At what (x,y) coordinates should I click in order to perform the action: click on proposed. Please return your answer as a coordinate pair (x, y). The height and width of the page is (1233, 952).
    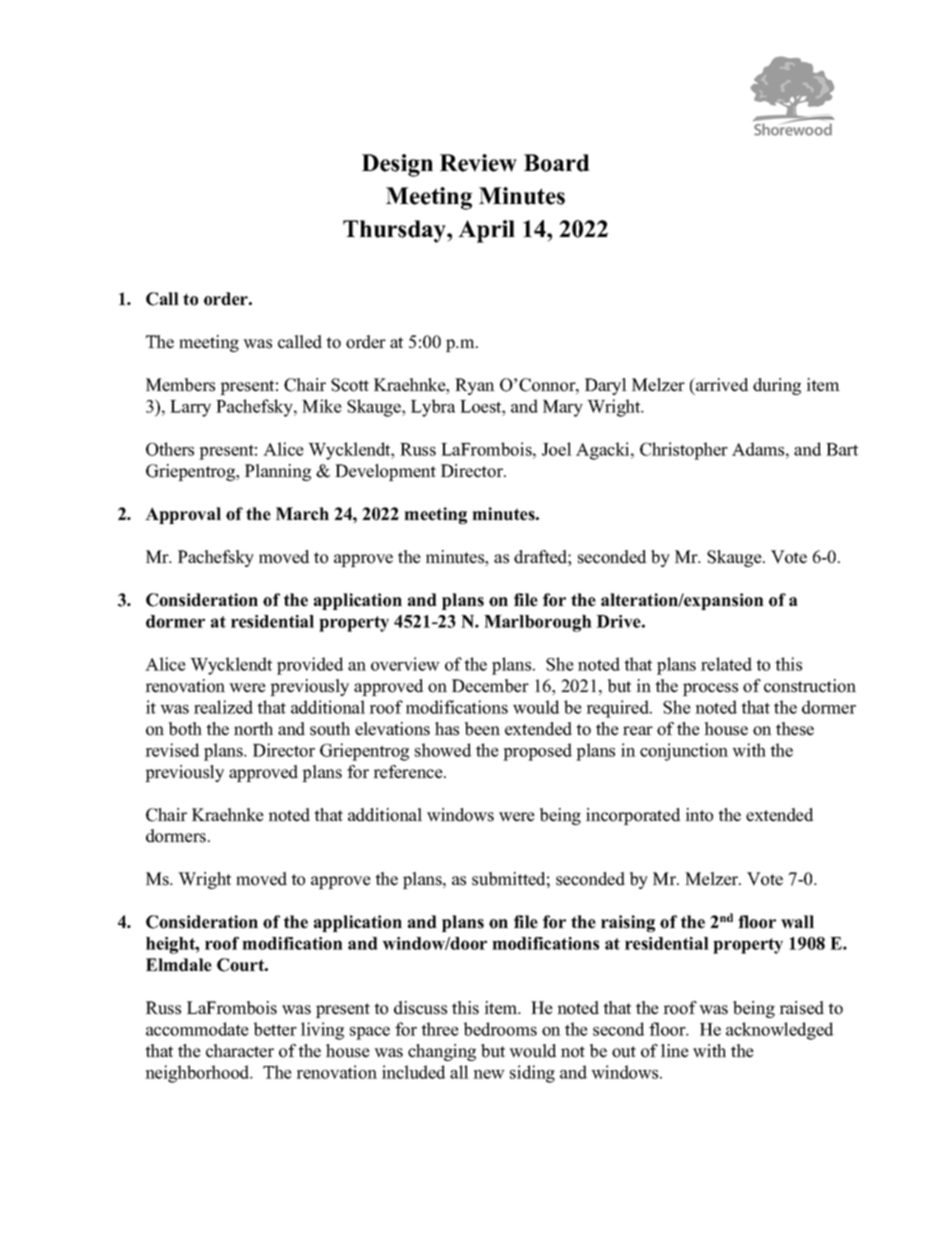
    Looking at the image, I should click on (537, 752).
